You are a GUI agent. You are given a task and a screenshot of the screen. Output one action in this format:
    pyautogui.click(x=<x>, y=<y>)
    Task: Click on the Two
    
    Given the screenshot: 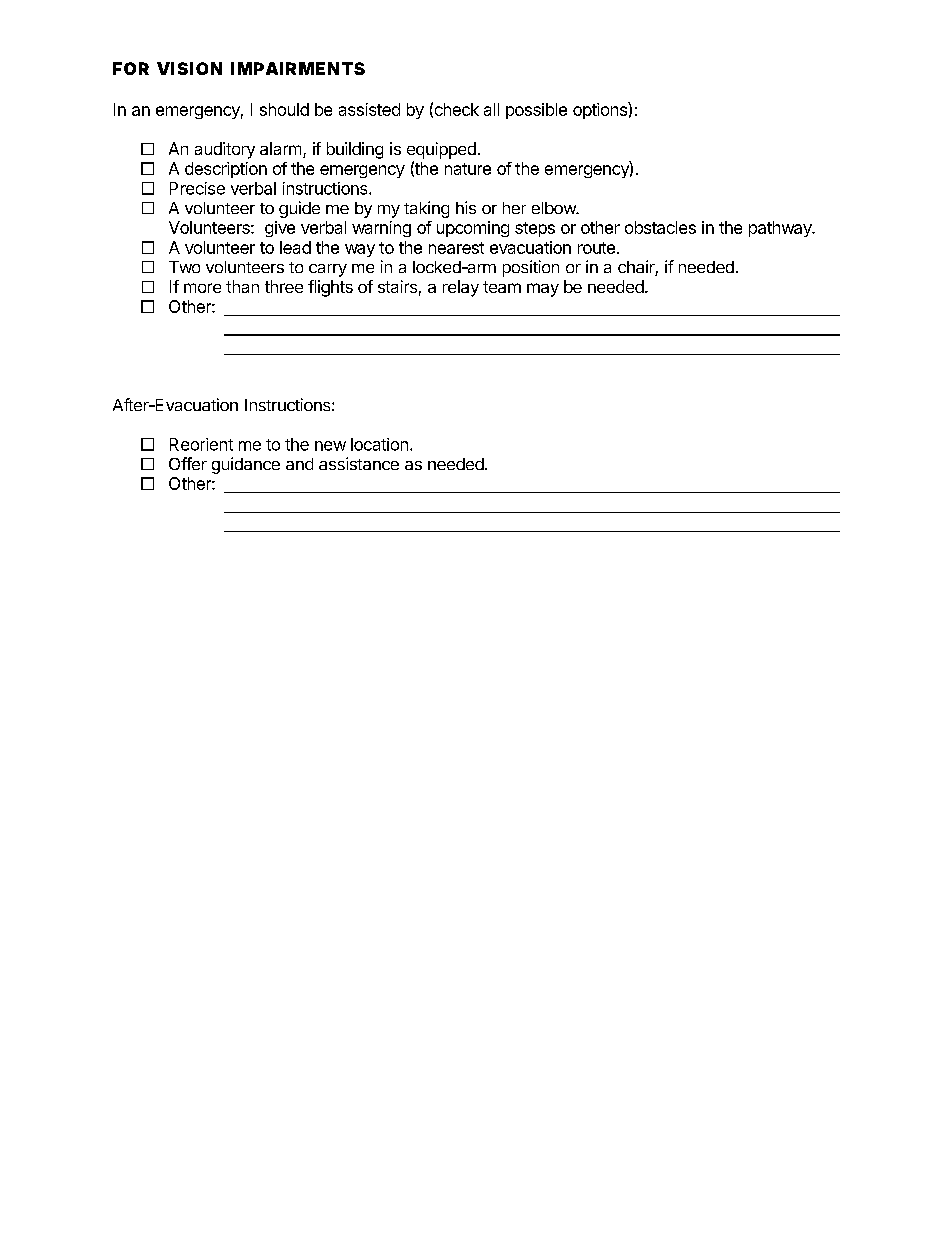 What is the action you would take?
    pyautogui.click(x=184, y=267)
